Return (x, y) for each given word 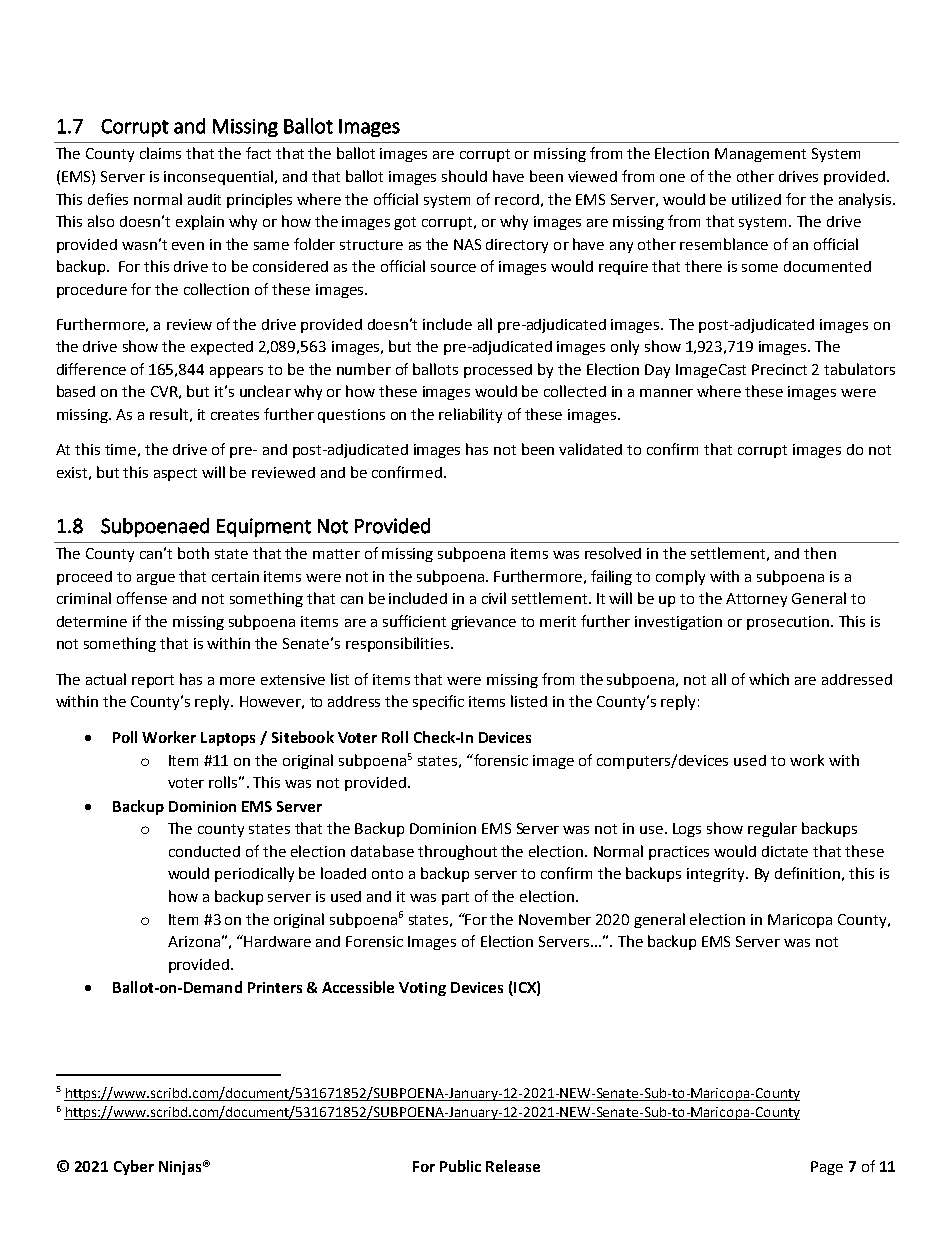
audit (204, 199)
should (464, 176)
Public (460, 1166)
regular (772, 829)
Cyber (134, 1167)
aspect (175, 474)
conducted (204, 851)
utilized (756, 199)
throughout (457, 852)
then (820, 553)
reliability (470, 415)
